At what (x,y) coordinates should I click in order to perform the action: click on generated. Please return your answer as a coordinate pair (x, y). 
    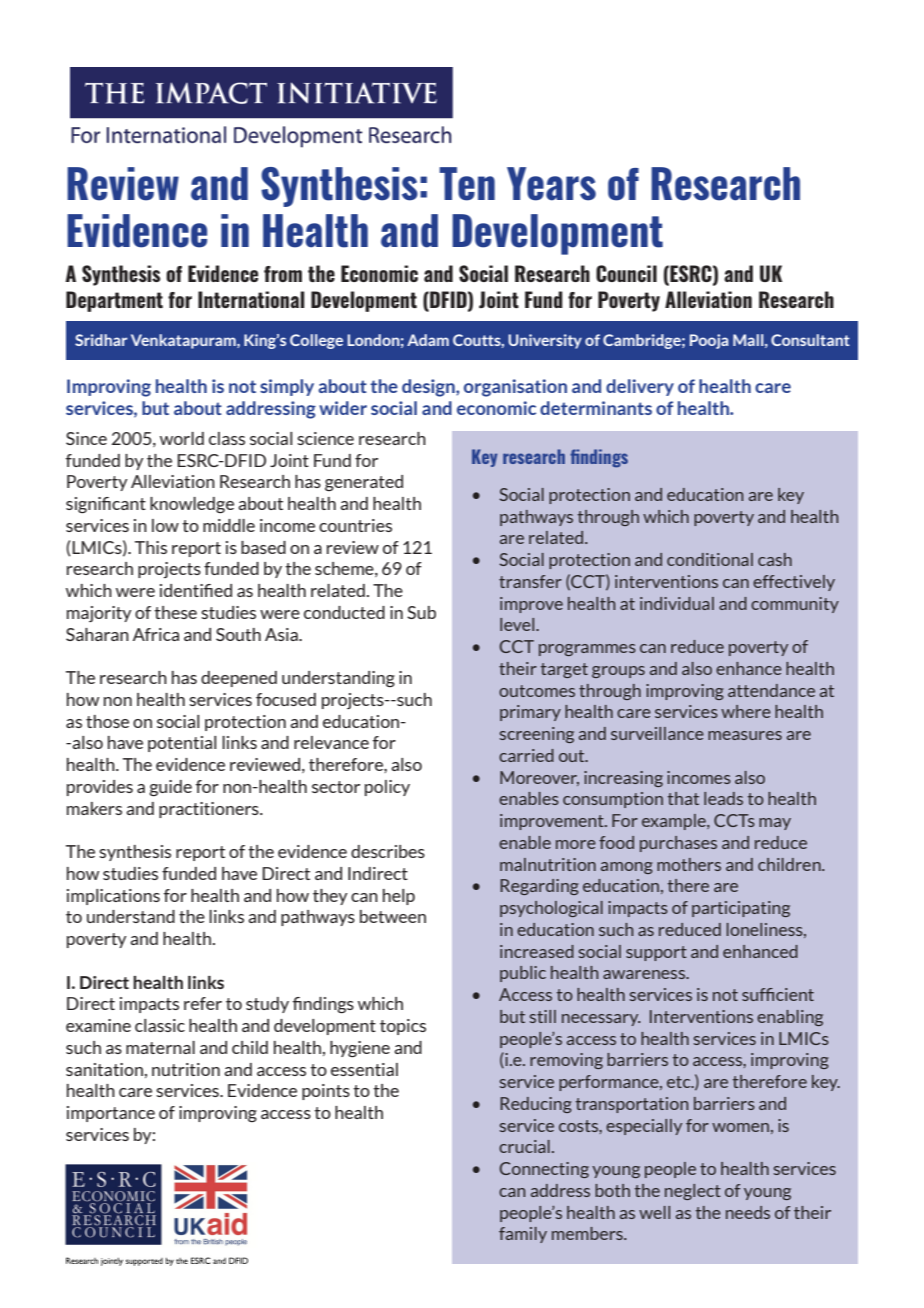
    Looking at the image, I should click on (364, 483).
